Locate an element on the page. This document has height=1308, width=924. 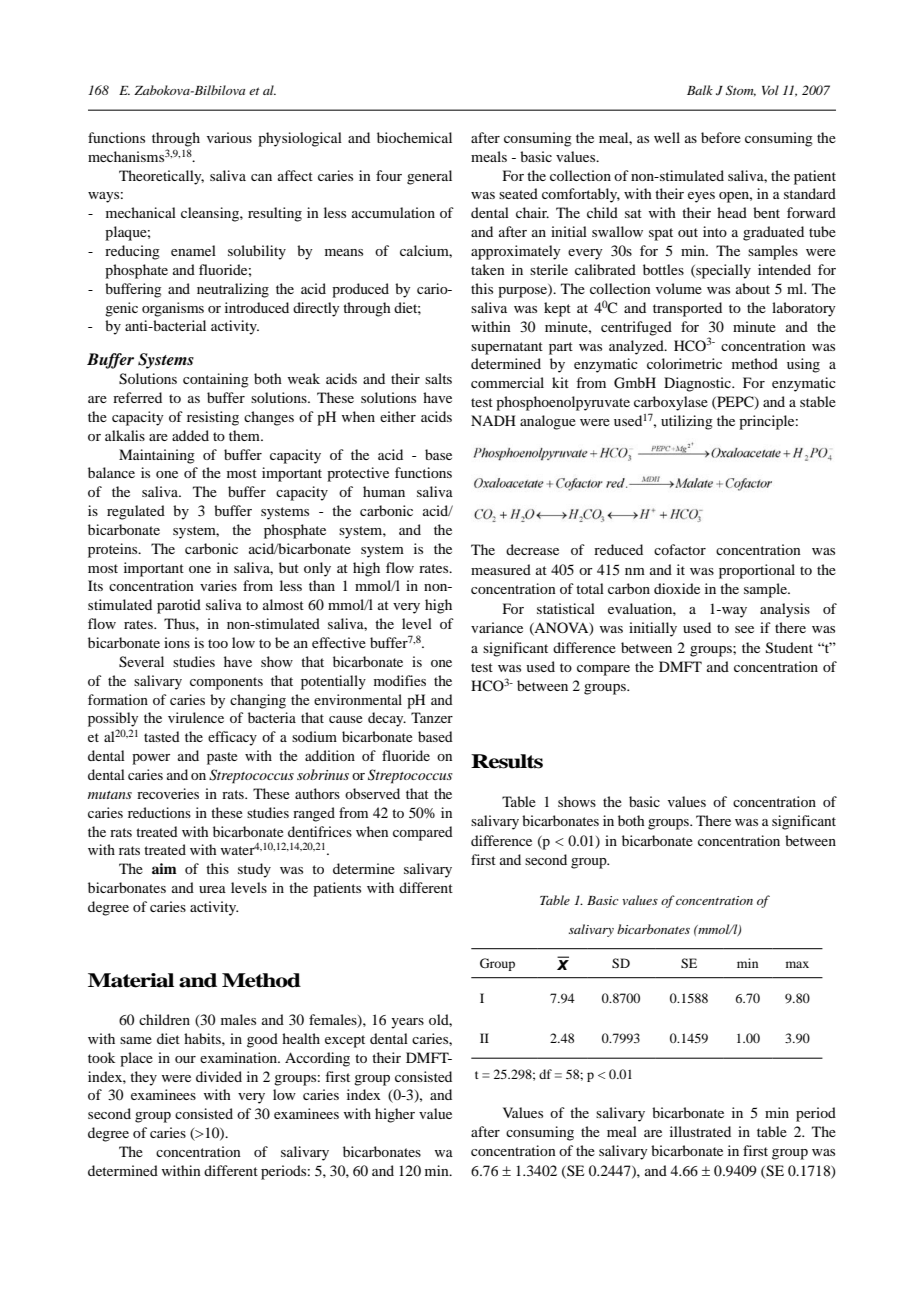
recoveries is located at coordinates (168, 793).
